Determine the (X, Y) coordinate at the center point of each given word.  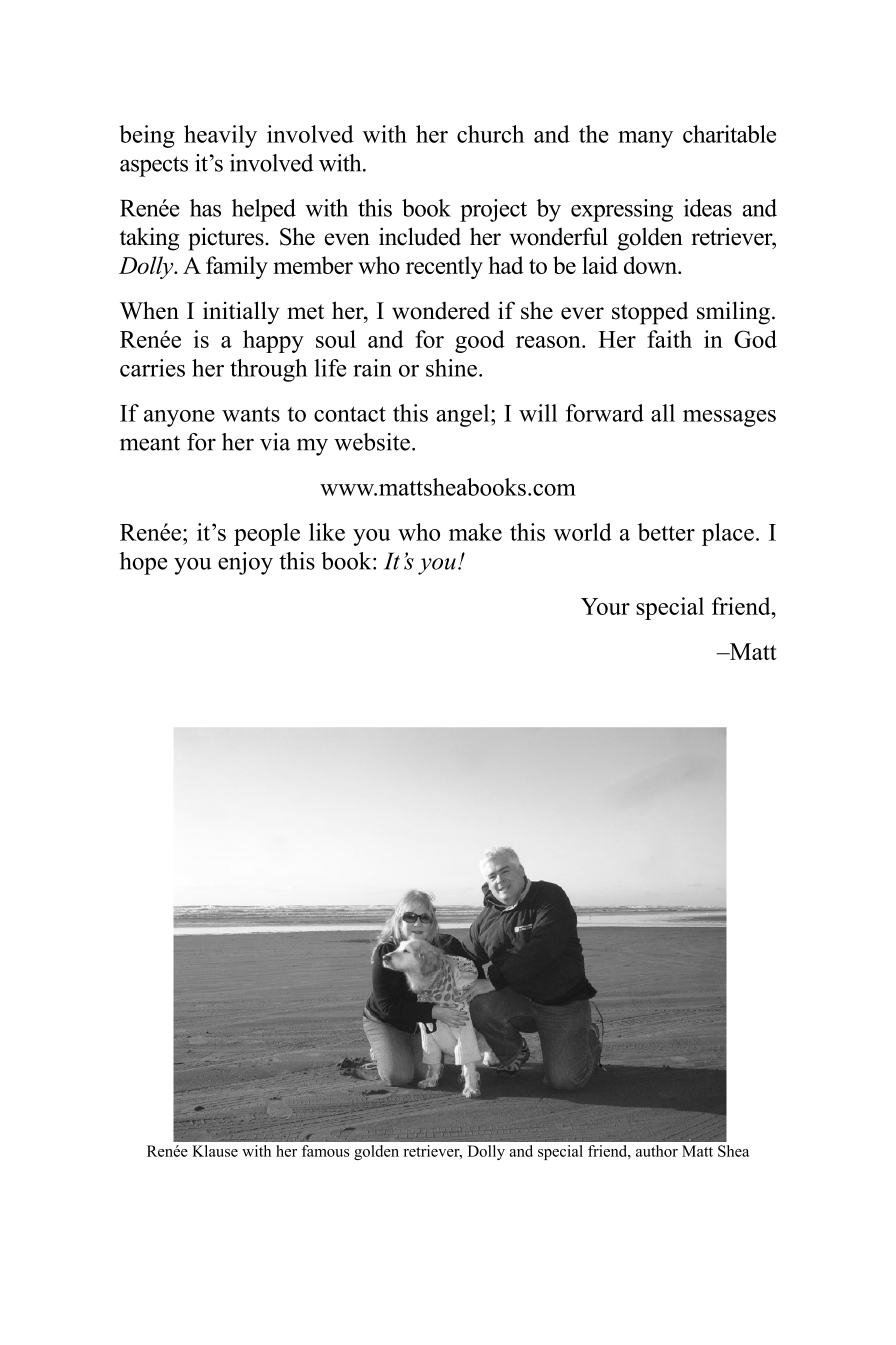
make (475, 532)
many (645, 139)
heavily (220, 136)
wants (251, 414)
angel (464, 415)
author (657, 1151)
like (327, 532)
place (728, 534)
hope (143, 563)
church (490, 134)
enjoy (245, 563)
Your (605, 606)
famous (326, 1151)
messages (729, 418)
